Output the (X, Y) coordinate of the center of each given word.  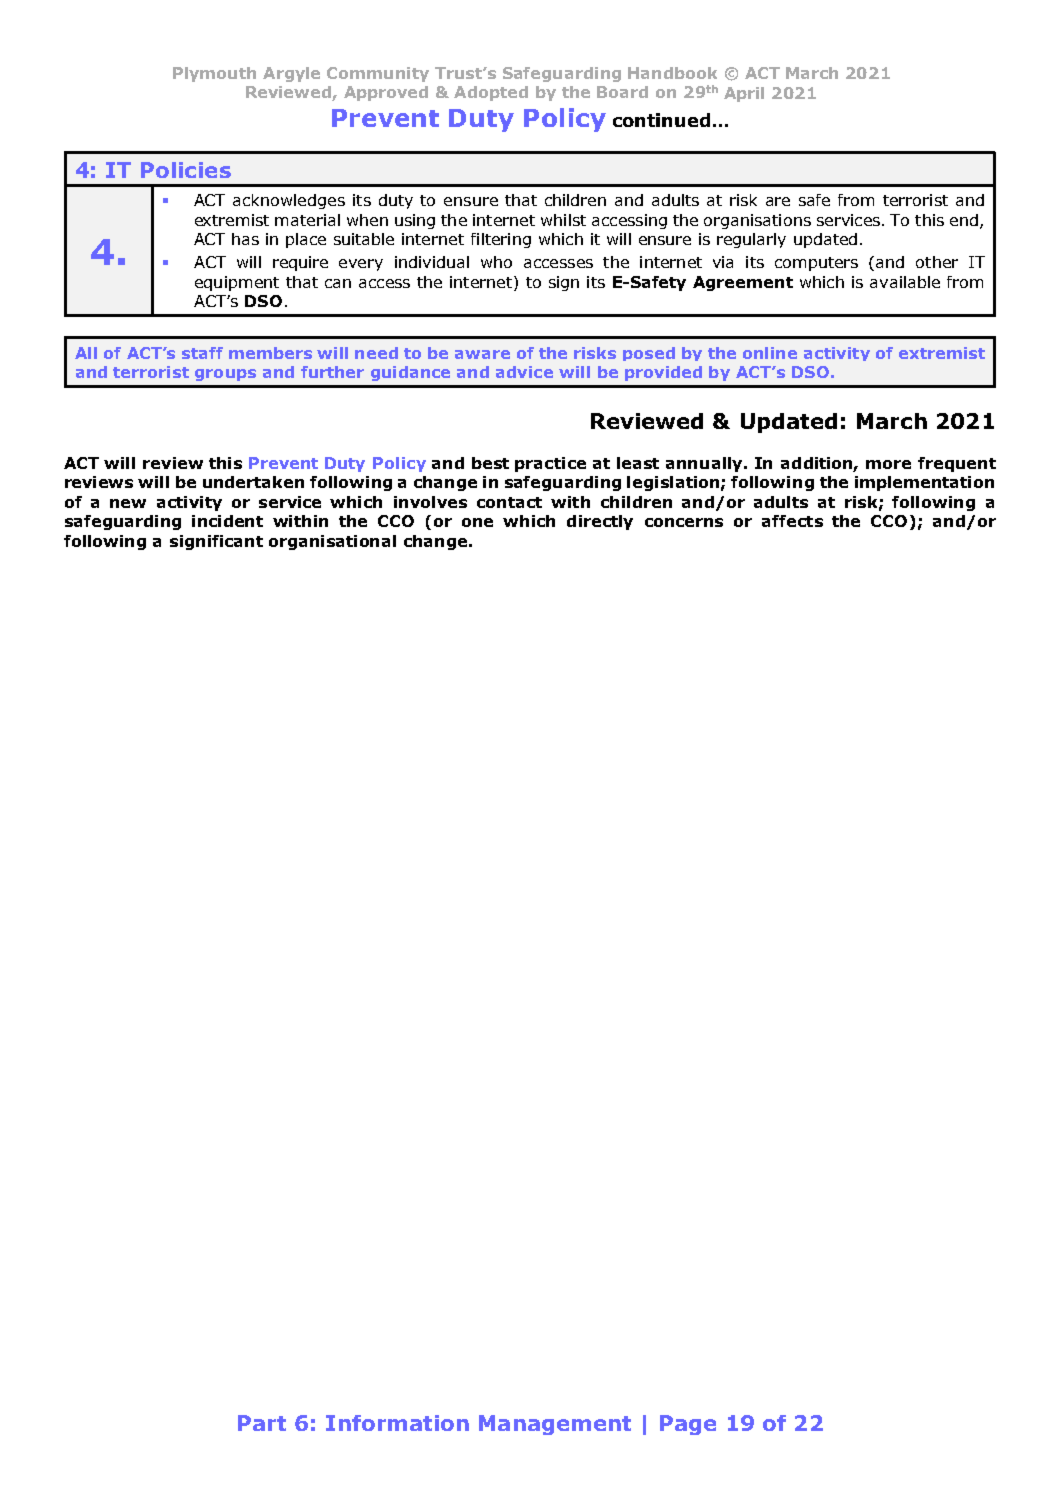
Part (262, 1423)
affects (792, 521)
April (744, 94)
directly (600, 522)
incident (227, 521)
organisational (332, 542)
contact (509, 502)
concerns (684, 522)
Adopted (491, 93)
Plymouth (214, 74)
